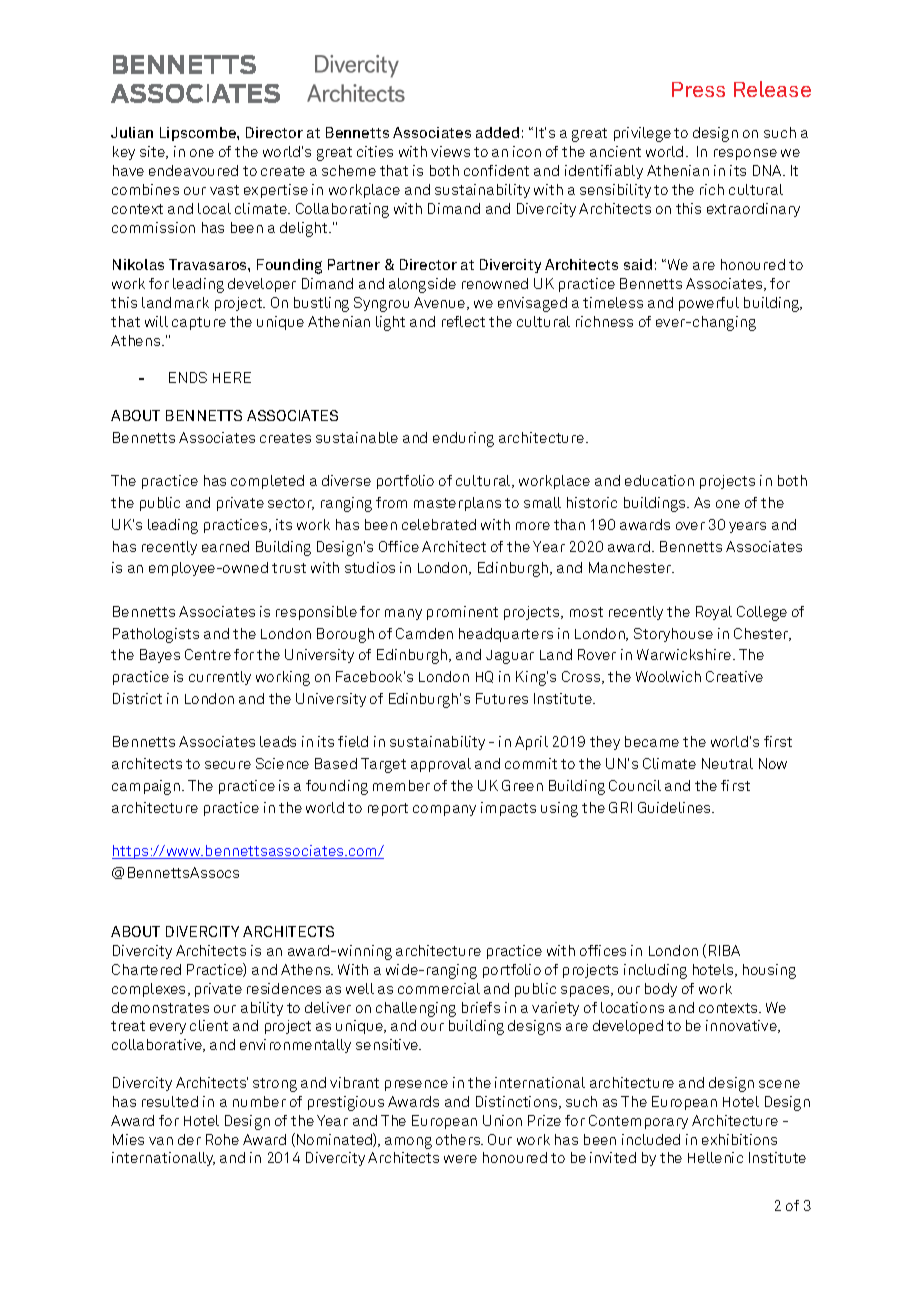 The width and height of the screenshot is (924, 1308). What do you see at coordinates (463, 321) in the screenshot?
I see `reflect` at bounding box center [463, 321].
